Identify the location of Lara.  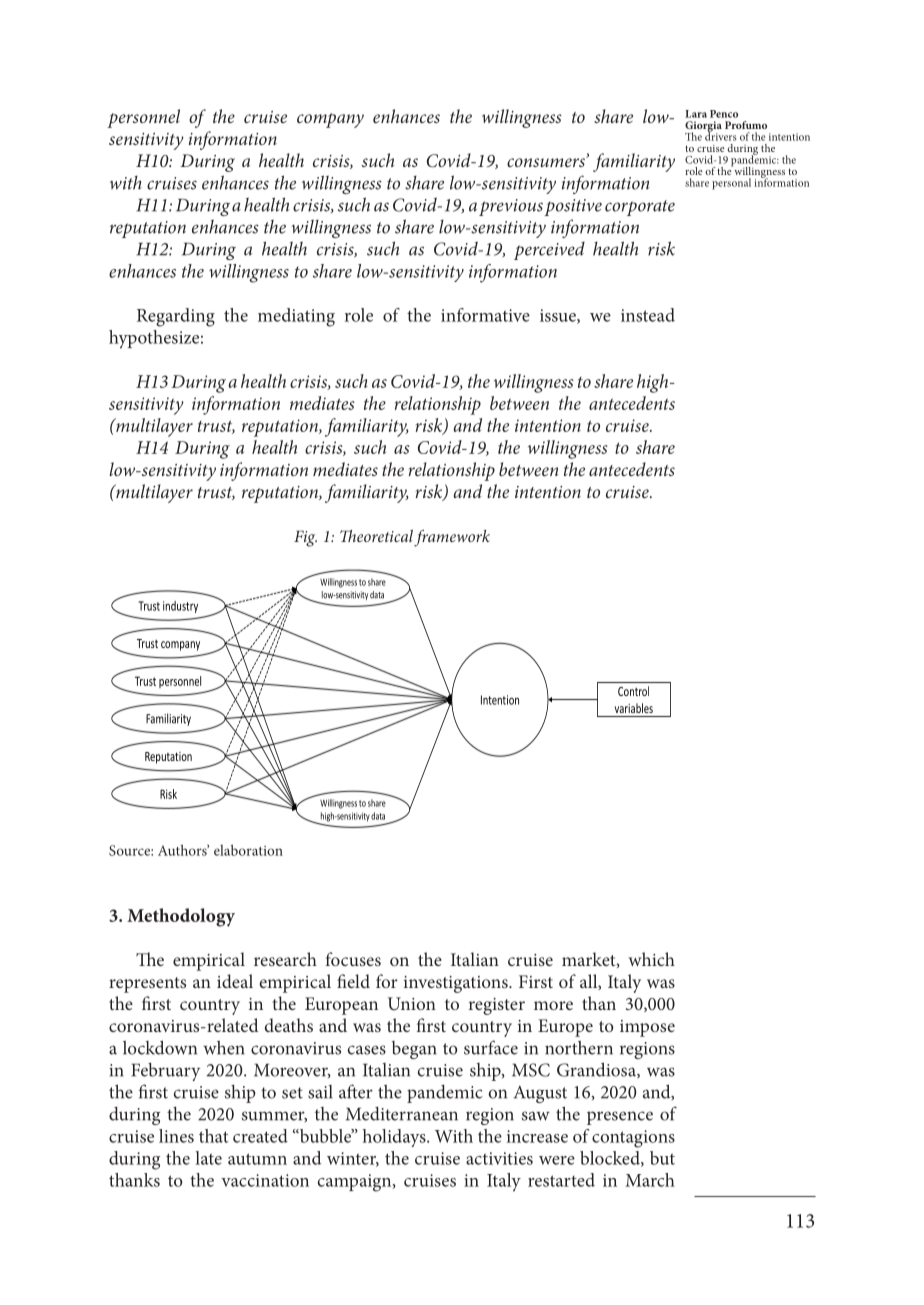
(696, 114).
